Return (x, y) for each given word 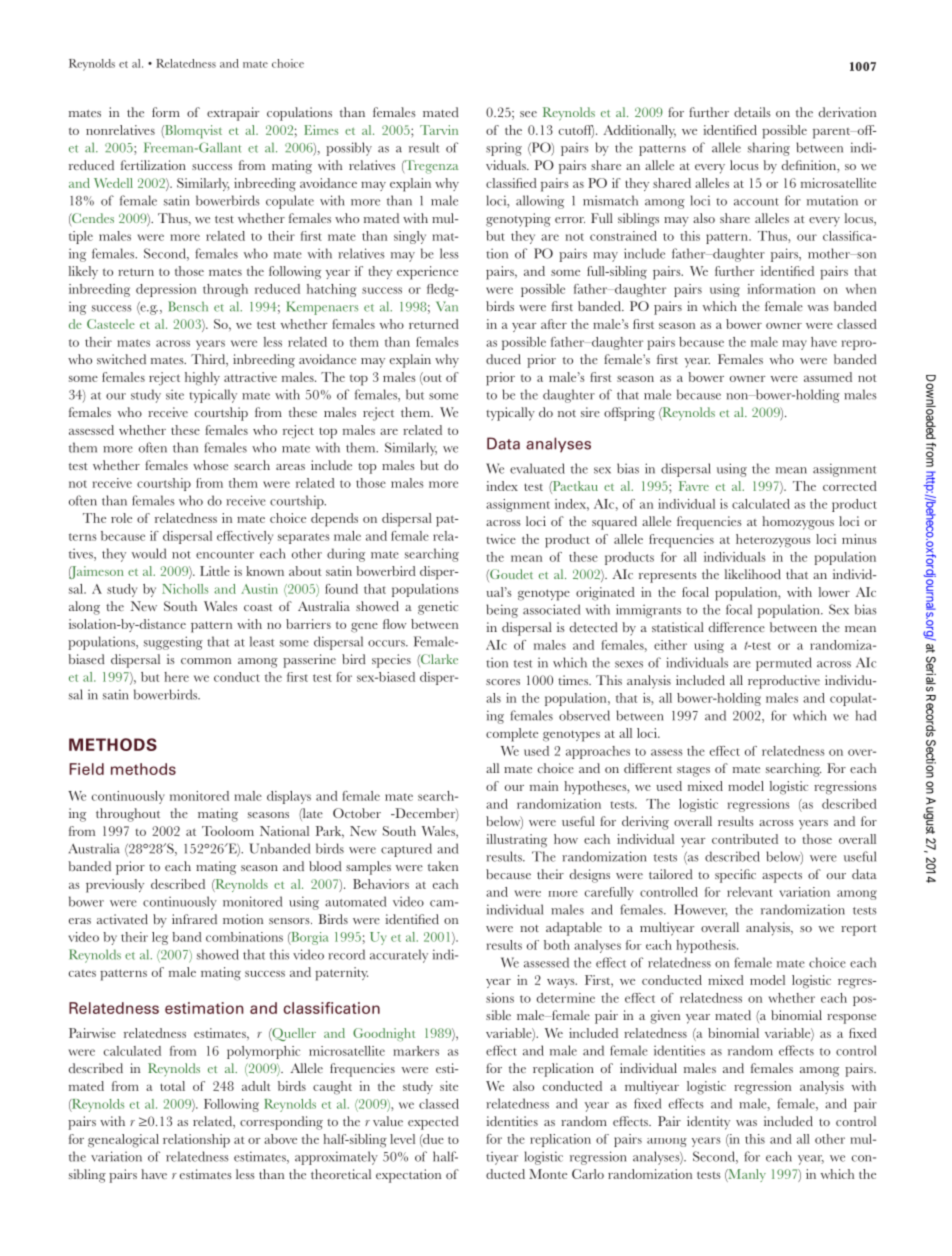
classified (511, 183)
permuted (784, 664)
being (502, 611)
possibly (349, 149)
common (206, 661)
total (172, 1086)
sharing (769, 149)
